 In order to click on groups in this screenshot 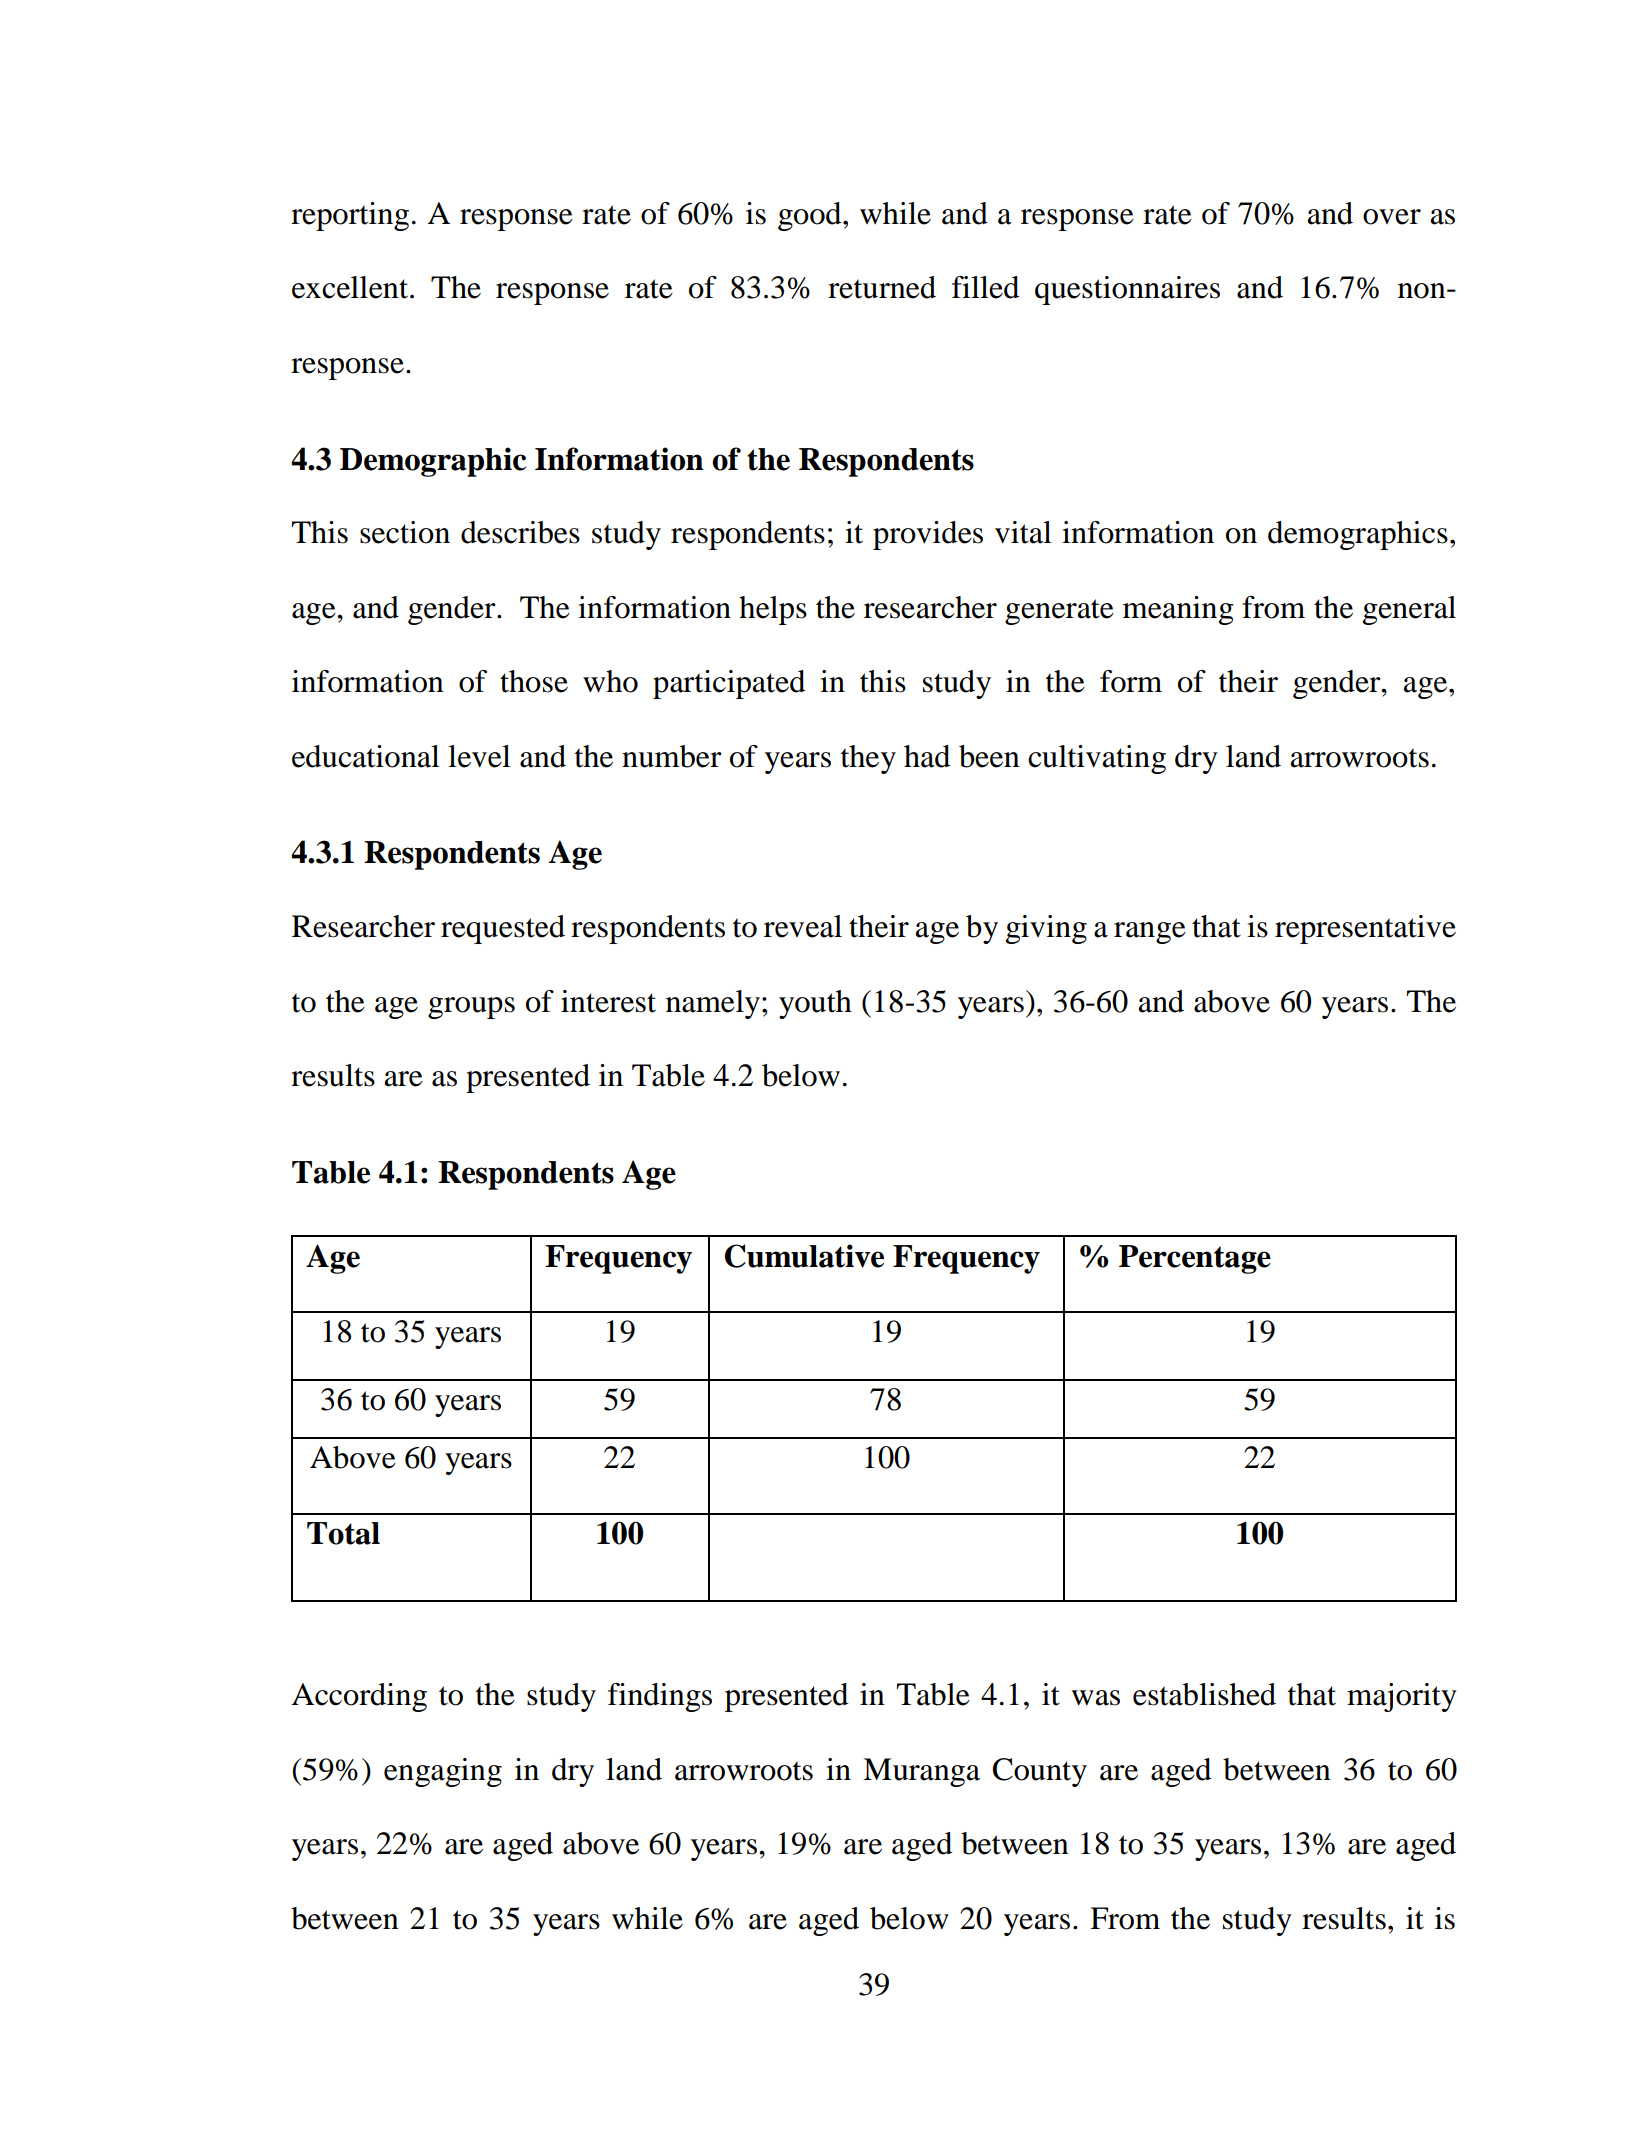, I will do `click(471, 1008)`.
